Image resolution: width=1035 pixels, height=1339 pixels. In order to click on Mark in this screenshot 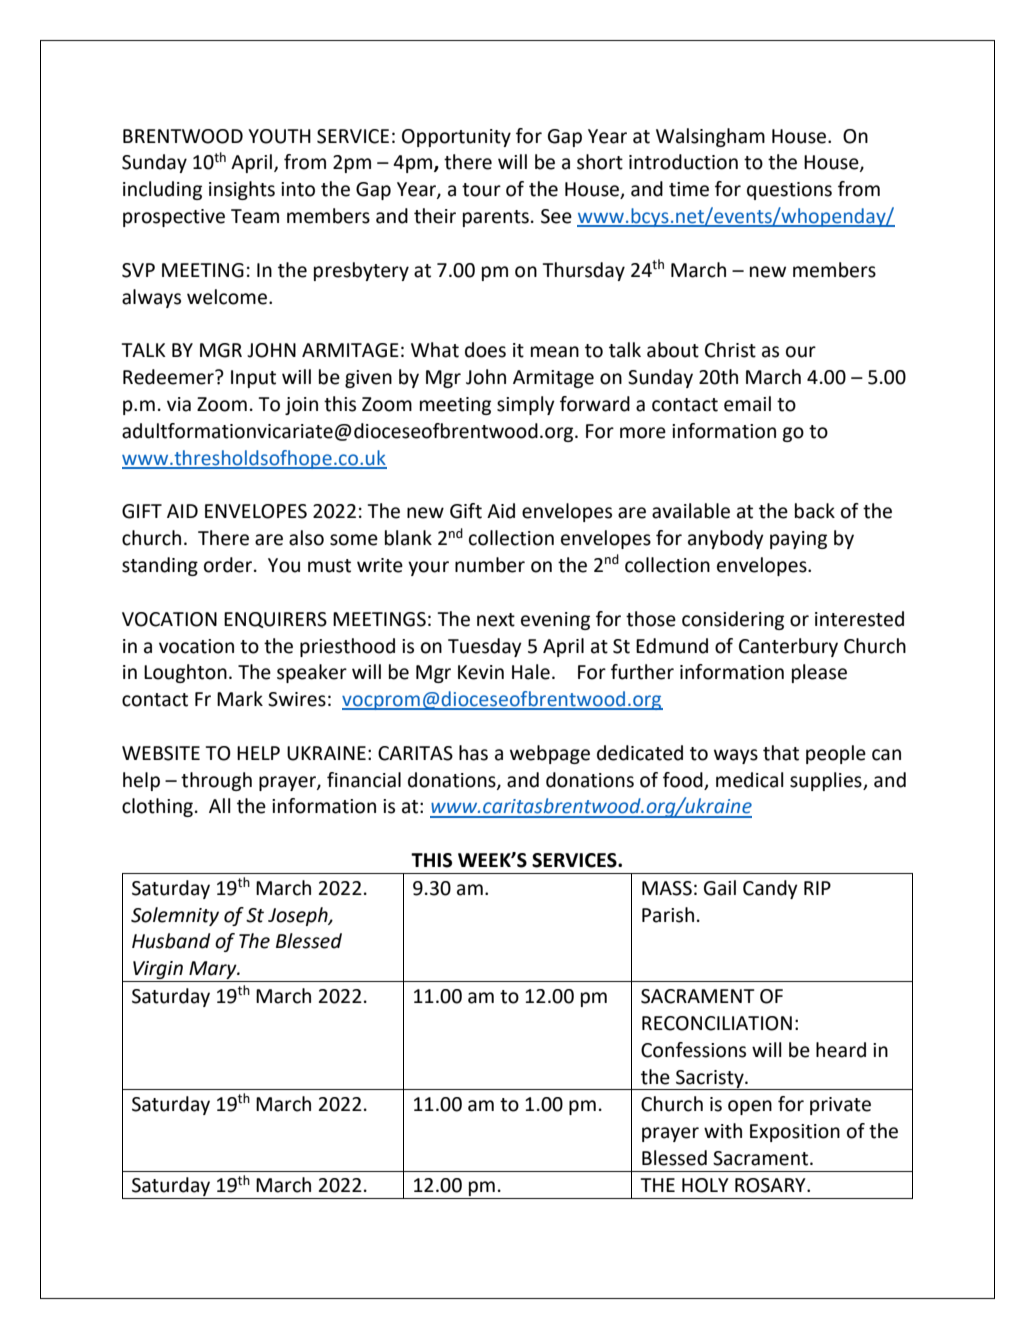, I will do `click(240, 699)`.
